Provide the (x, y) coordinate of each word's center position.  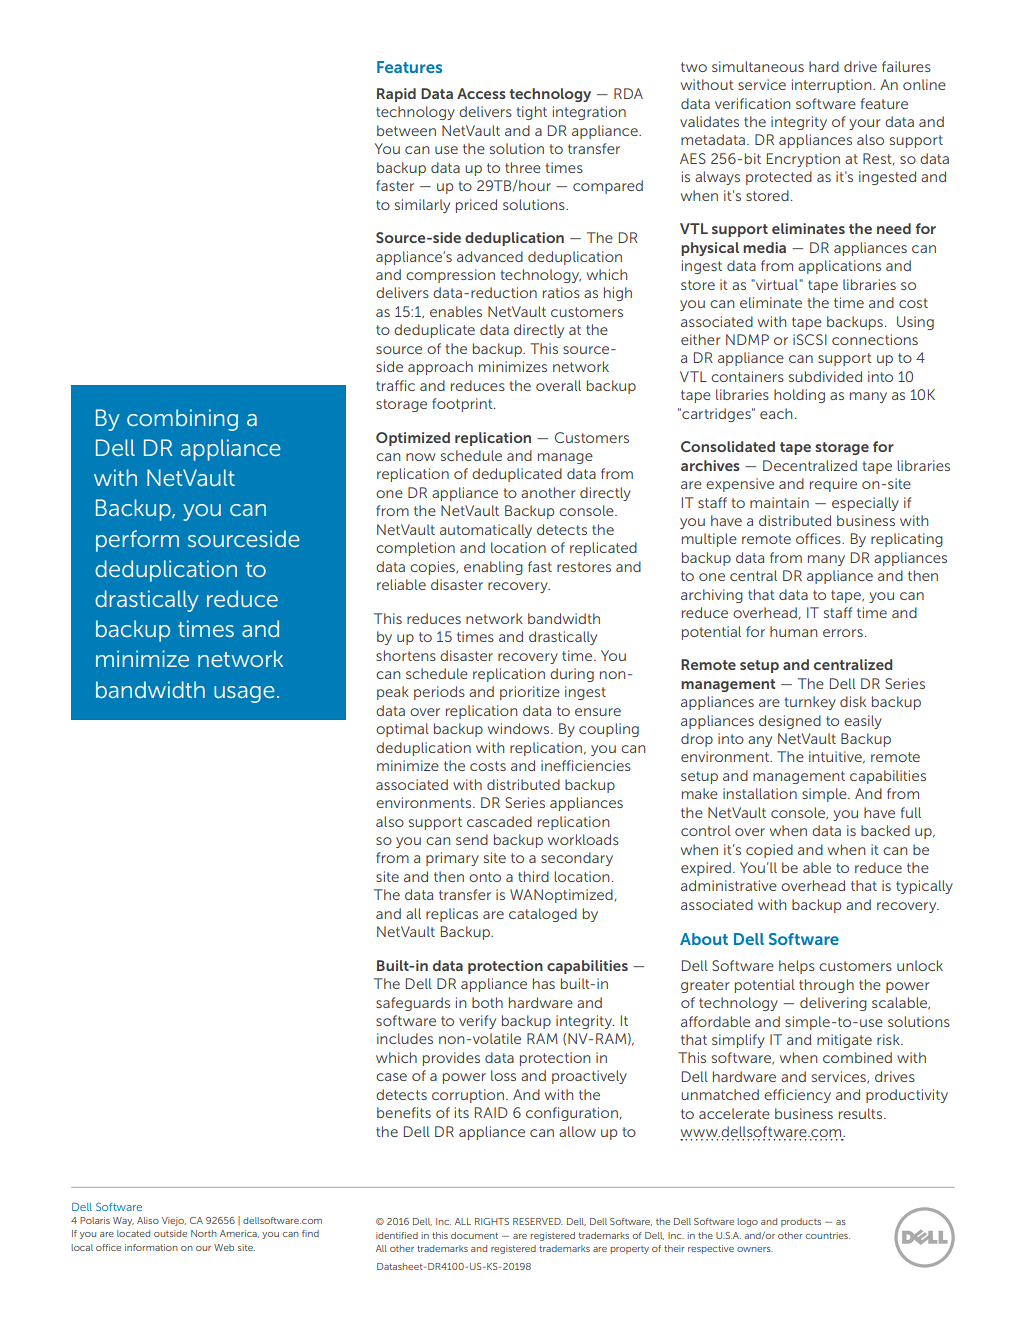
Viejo (174, 1221)
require (833, 485)
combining (182, 420)
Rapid (396, 95)
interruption (833, 86)
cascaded (499, 821)
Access (481, 93)
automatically (486, 531)
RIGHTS (492, 1221)
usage (244, 694)
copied (769, 851)
